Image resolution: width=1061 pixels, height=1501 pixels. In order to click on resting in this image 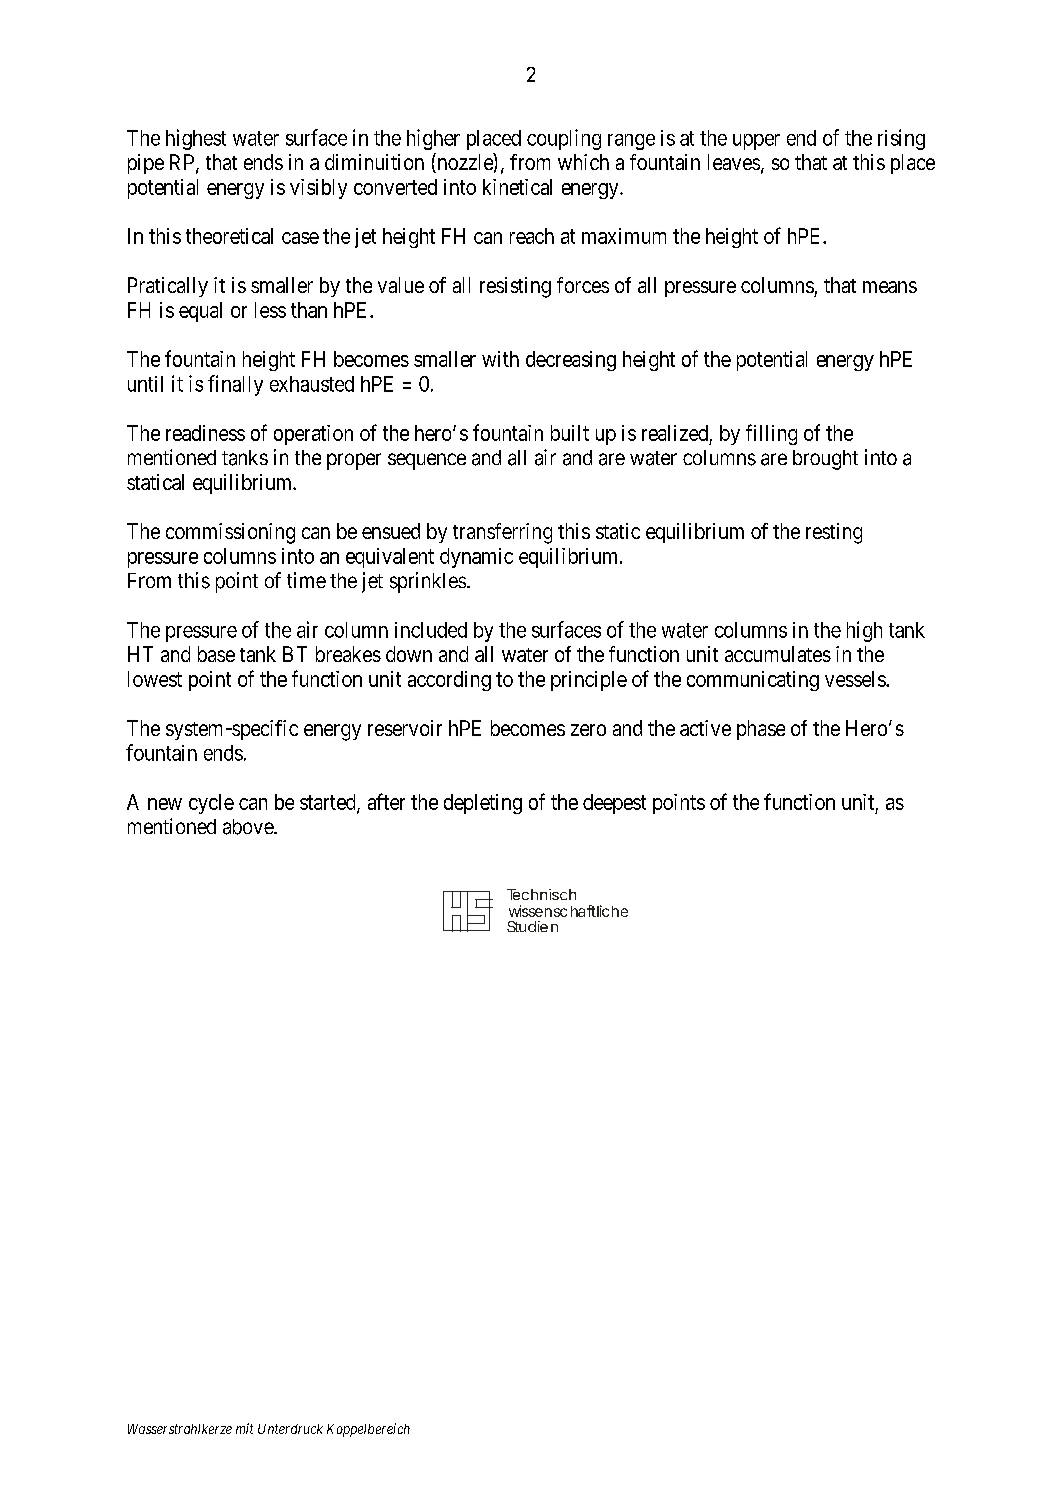, I will do `click(834, 533)`.
